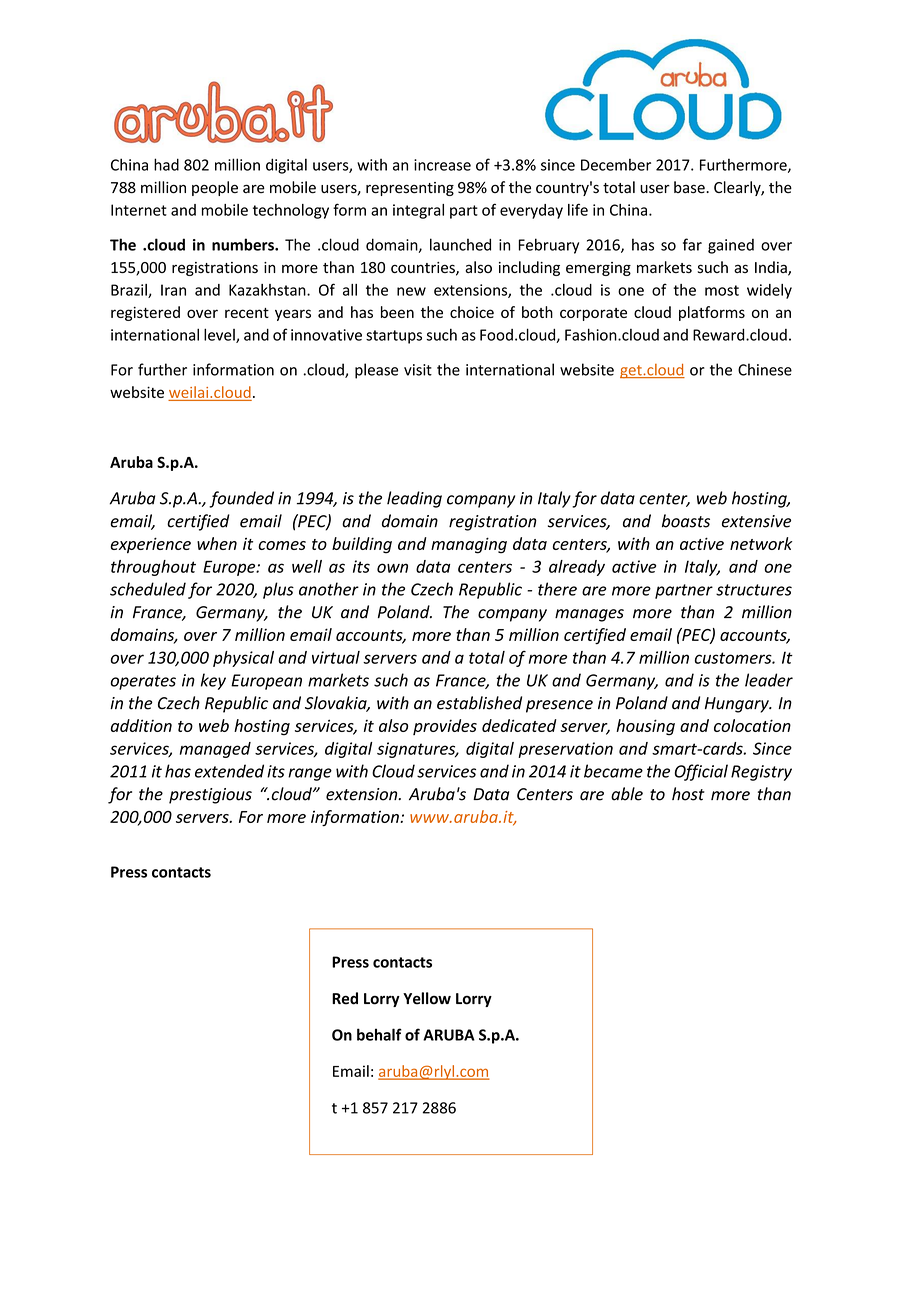 The width and height of the screenshot is (924, 1308). What do you see at coordinates (627, 794) in the screenshot?
I see `able` at bounding box center [627, 794].
